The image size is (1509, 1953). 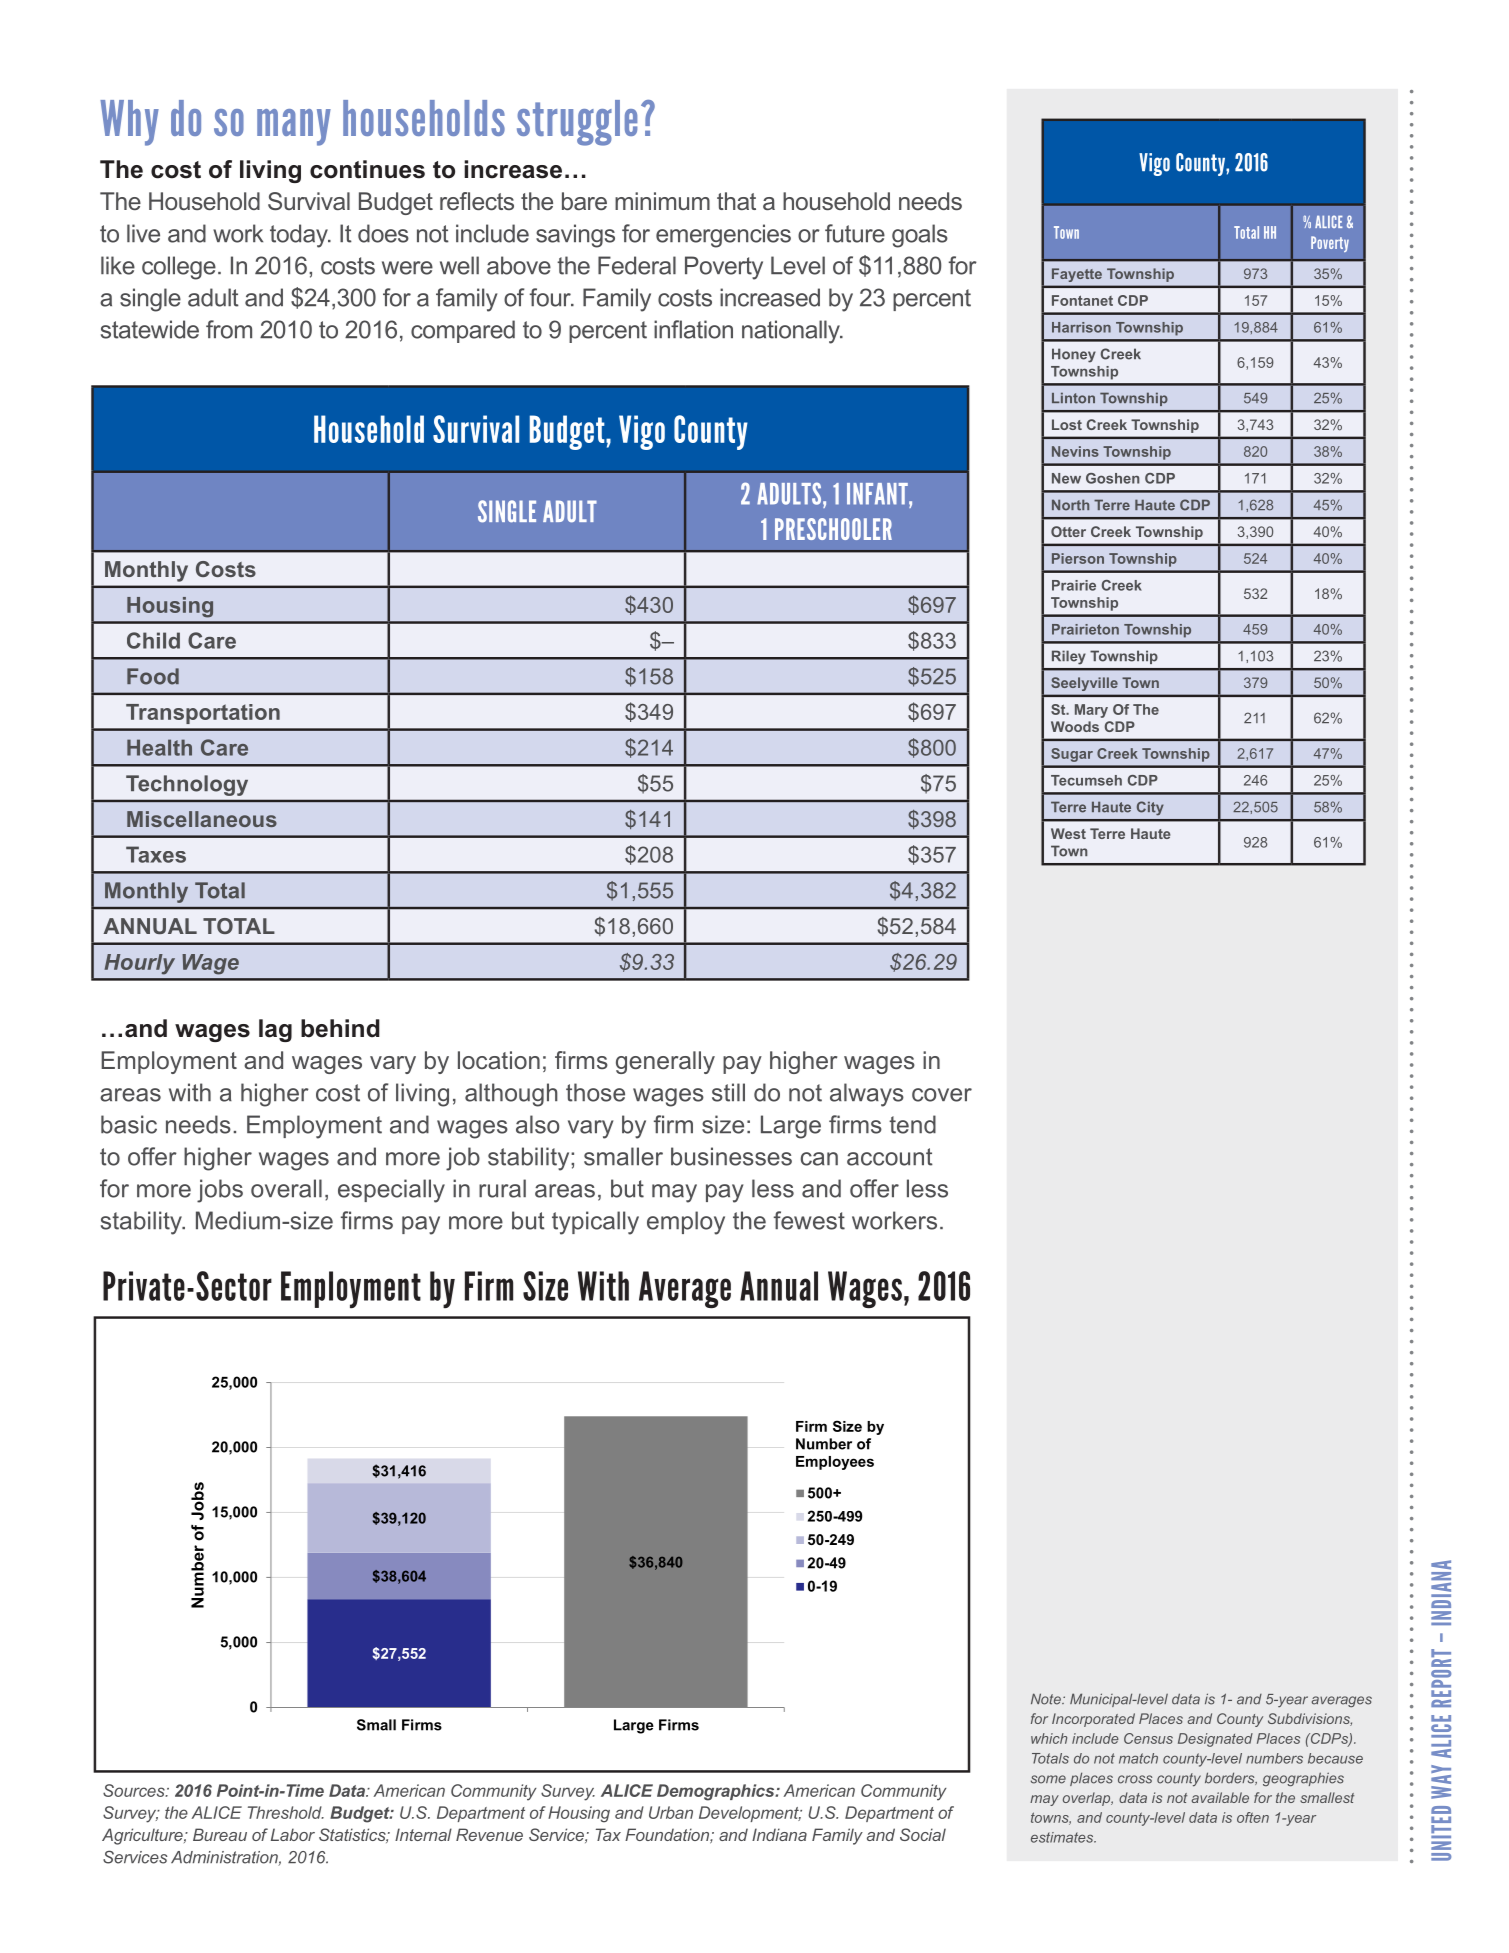 What do you see at coordinates (890, 1157) in the image?
I see `account` at bounding box center [890, 1157].
